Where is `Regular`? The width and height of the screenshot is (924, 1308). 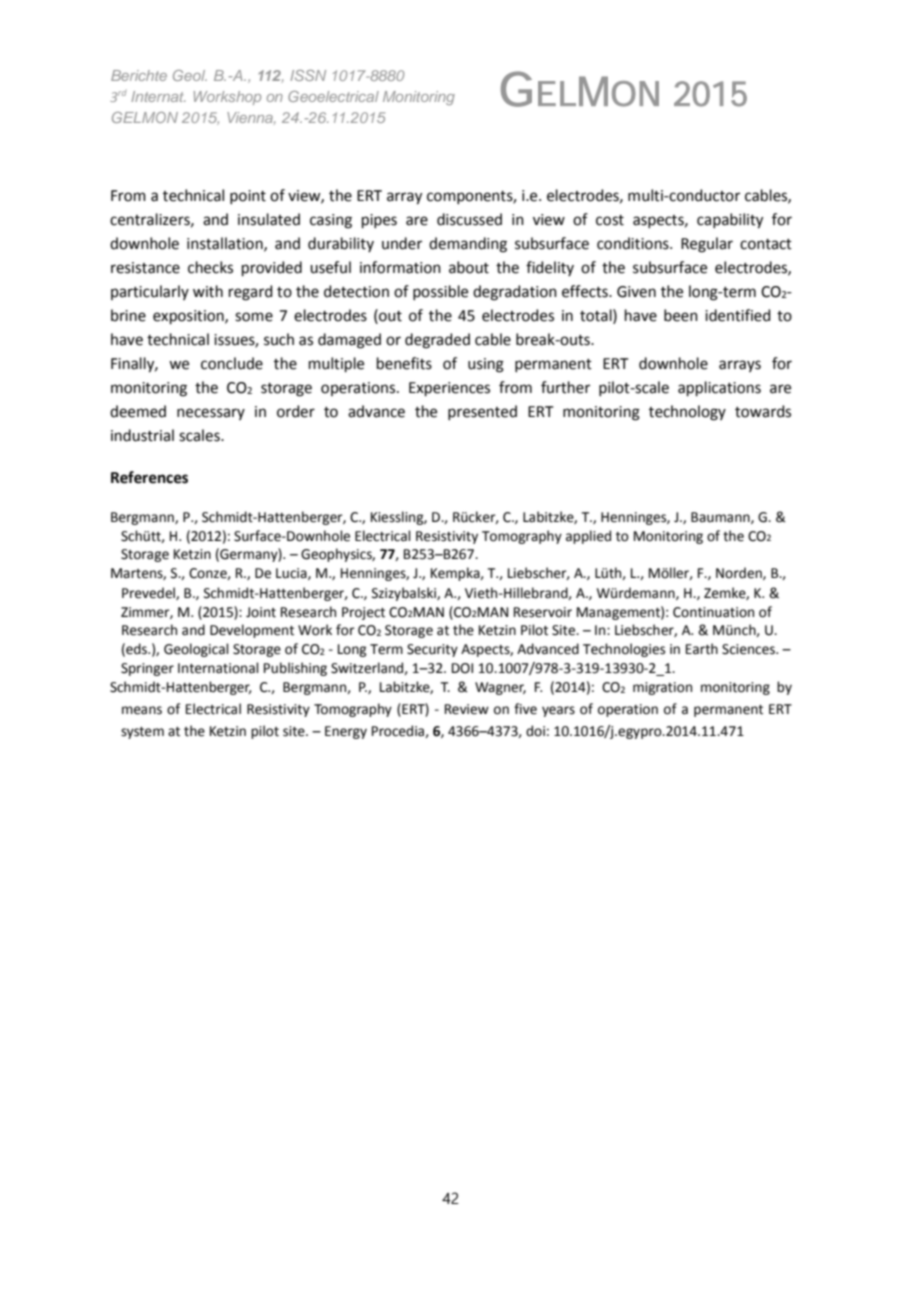 Regular is located at coordinates (707, 245).
